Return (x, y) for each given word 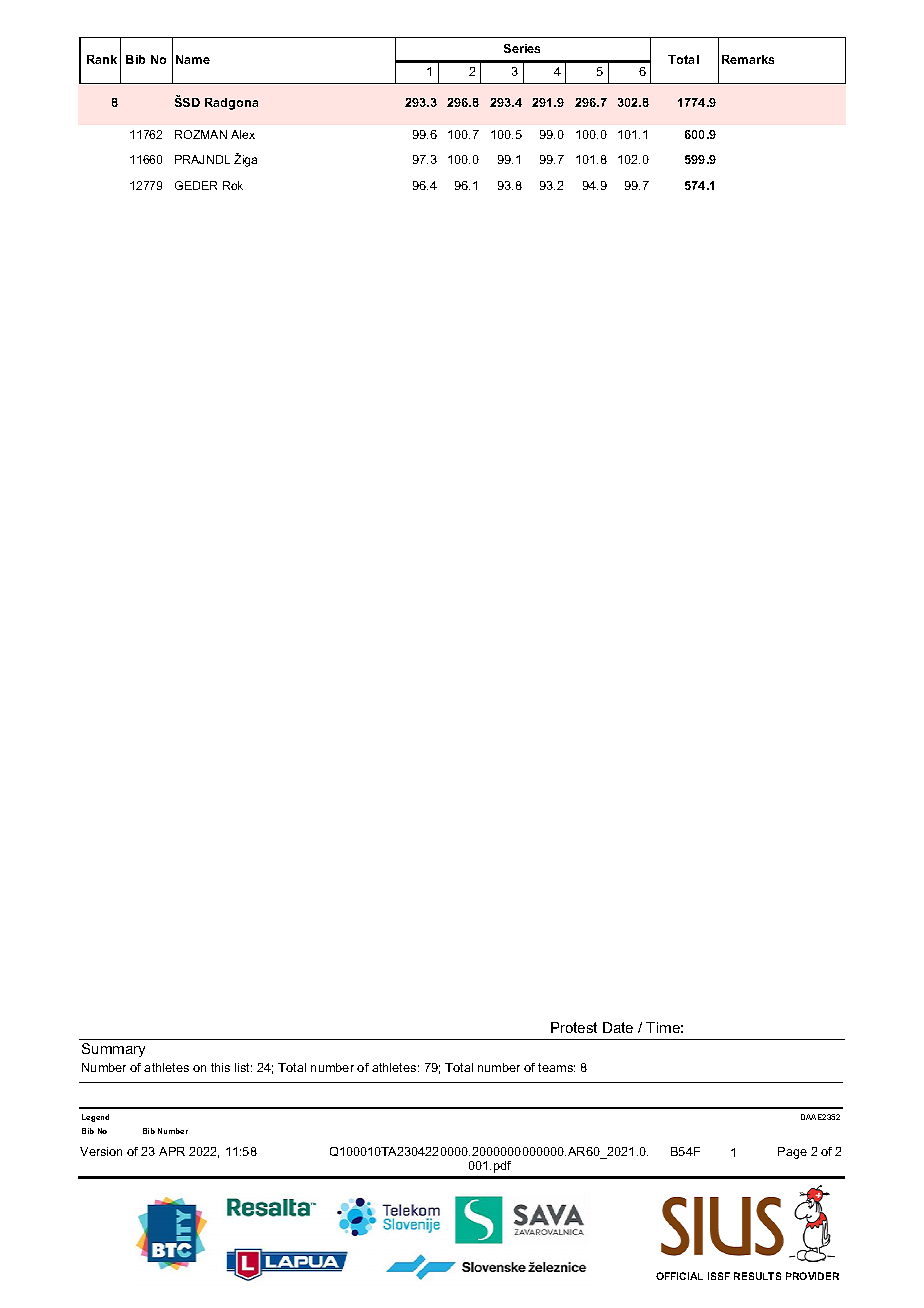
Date (618, 1027)
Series (522, 48)
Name (193, 59)
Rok (233, 185)
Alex (243, 134)
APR (172, 1151)
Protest (574, 1027)
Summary (113, 1050)
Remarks (748, 59)
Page (792, 1153)
